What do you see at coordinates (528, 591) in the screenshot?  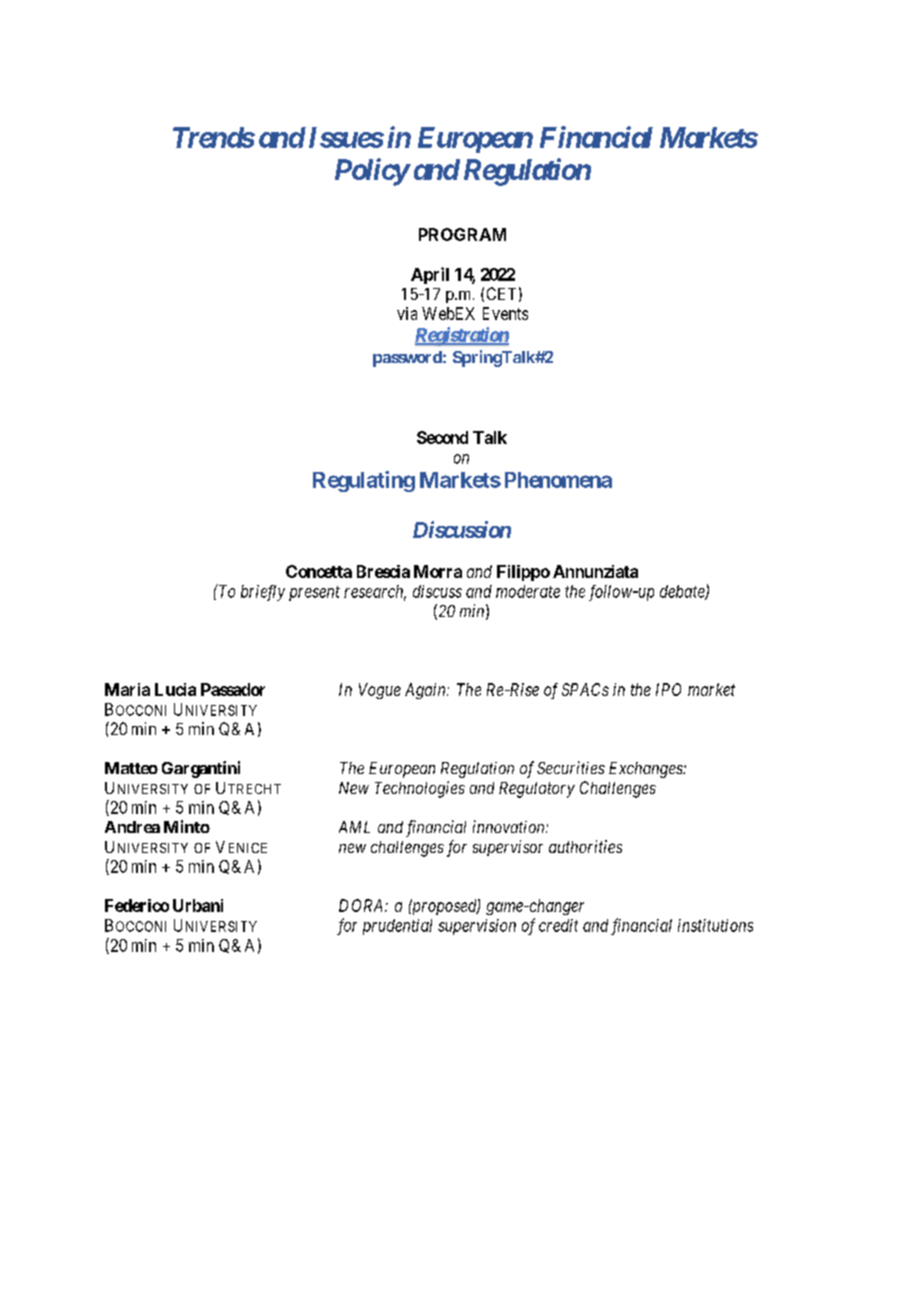 I see `moderate` at bounding box center [528, 591].
